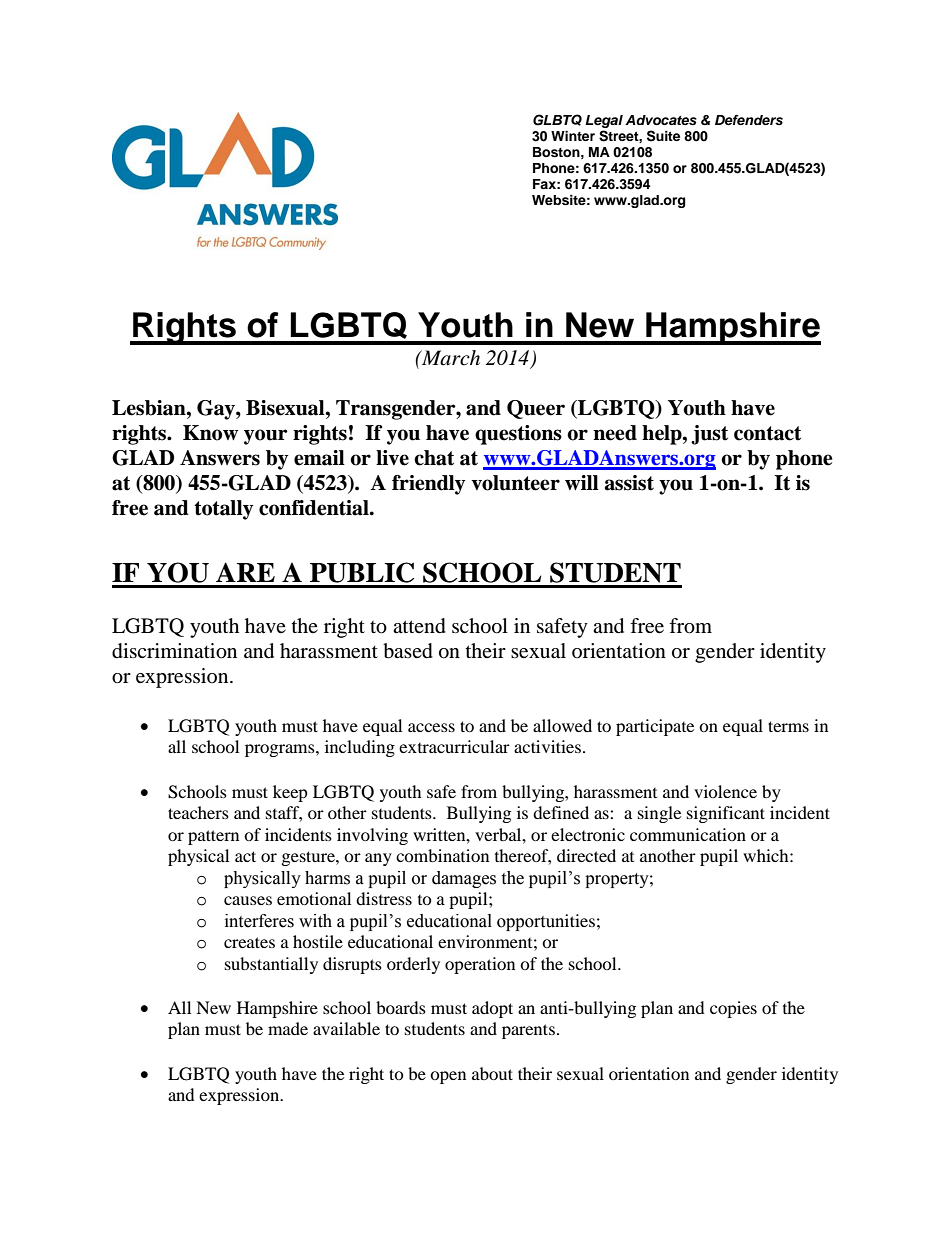  Describe the element at coordinates (419, 626) in the image. I see `attend` at that location.
